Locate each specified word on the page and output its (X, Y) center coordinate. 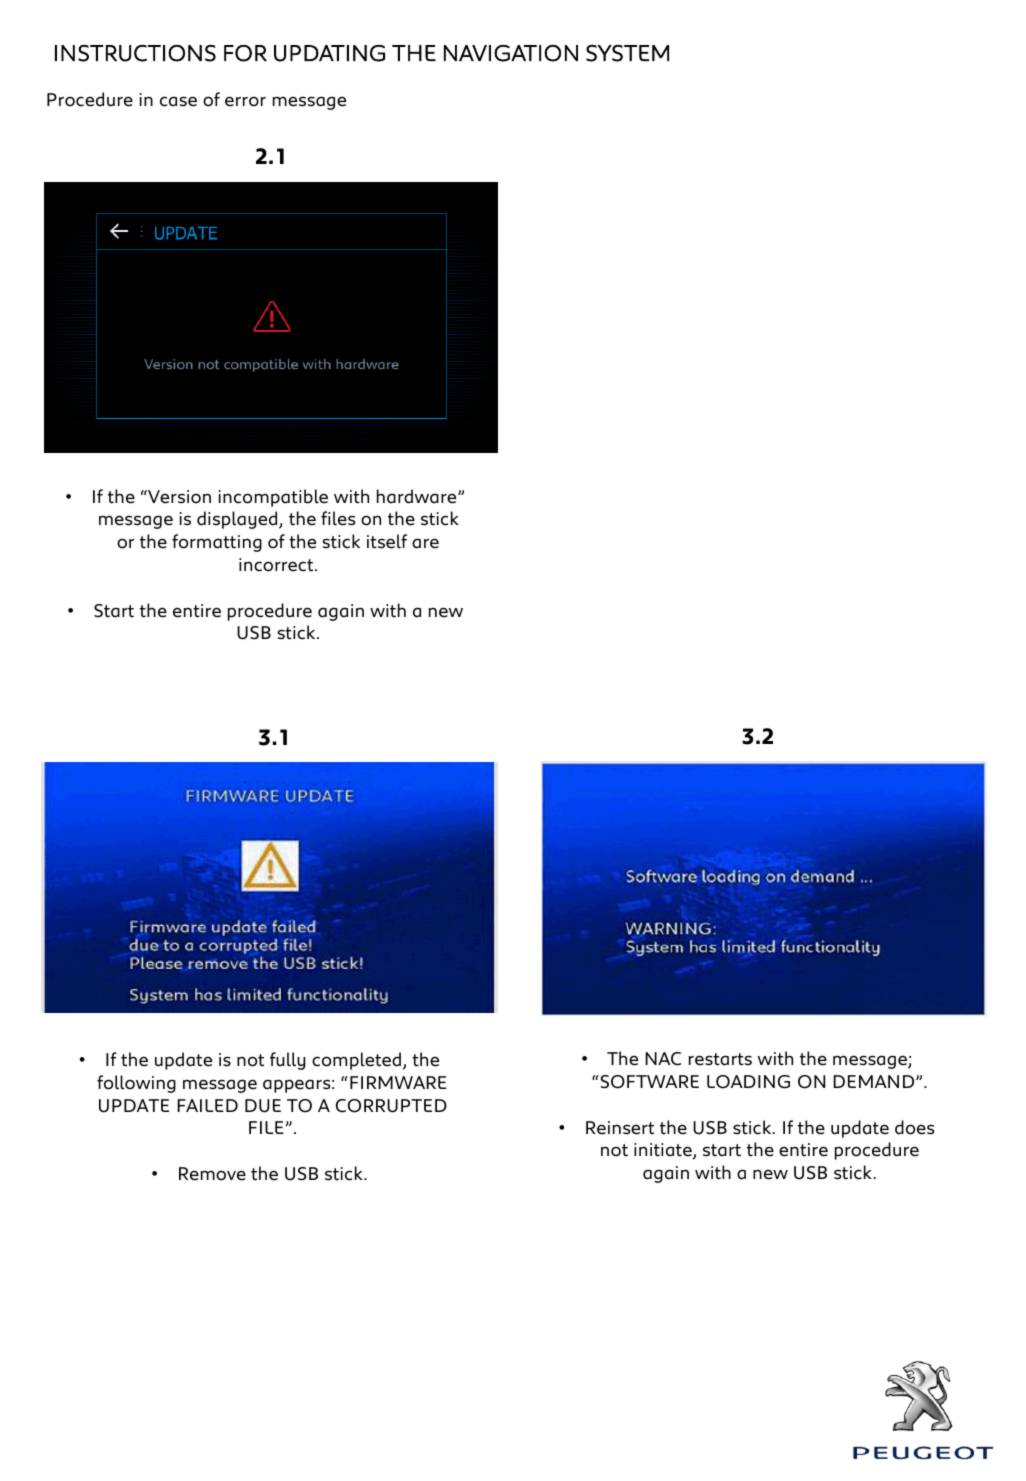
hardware (418, 496)
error (245, 101)
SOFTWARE (648, 1082)
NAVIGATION (511, 53)
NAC (663, 1059)
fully (288, 1061)
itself (387, 541)
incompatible (273, 498)
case (178, 101)
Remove (212, 1174)
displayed (238, 520)
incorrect (277, 565)
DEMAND (875, 1081)
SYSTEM (627, 53)
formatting (217, 543)
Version (178, 497)
